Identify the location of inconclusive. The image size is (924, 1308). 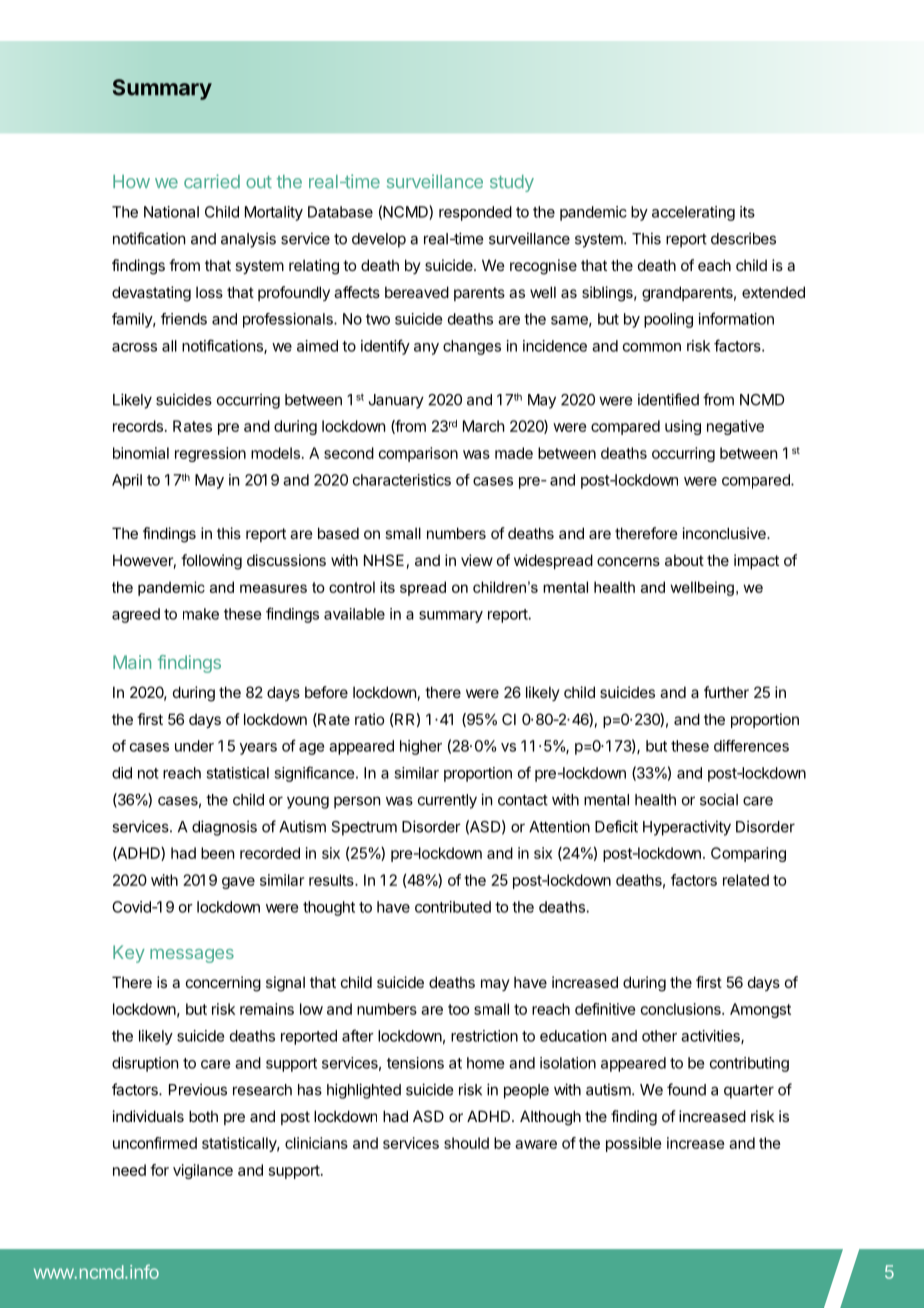
(725, 533).
